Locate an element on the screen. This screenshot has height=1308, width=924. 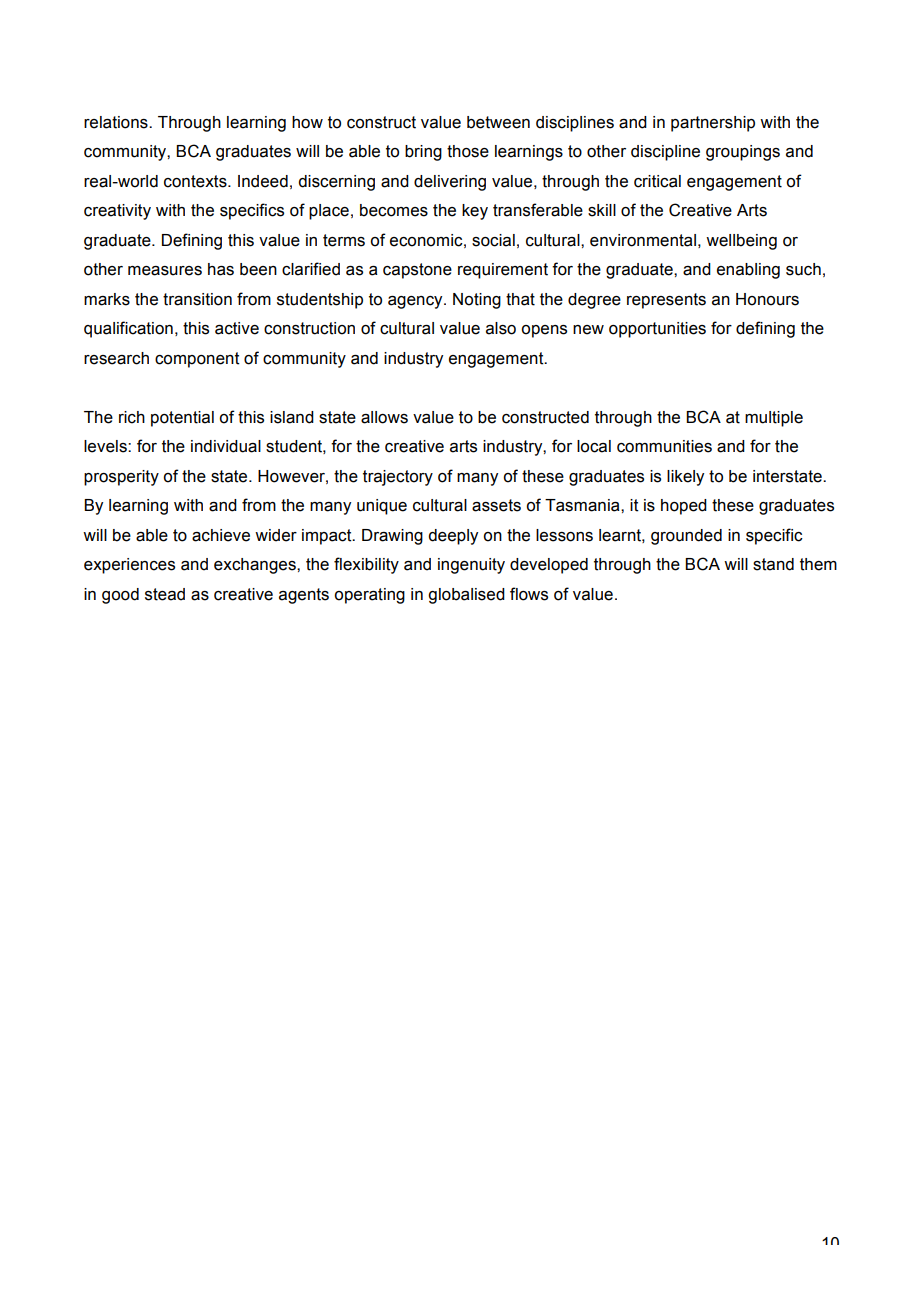
key is located at coordinates (475, 212).
